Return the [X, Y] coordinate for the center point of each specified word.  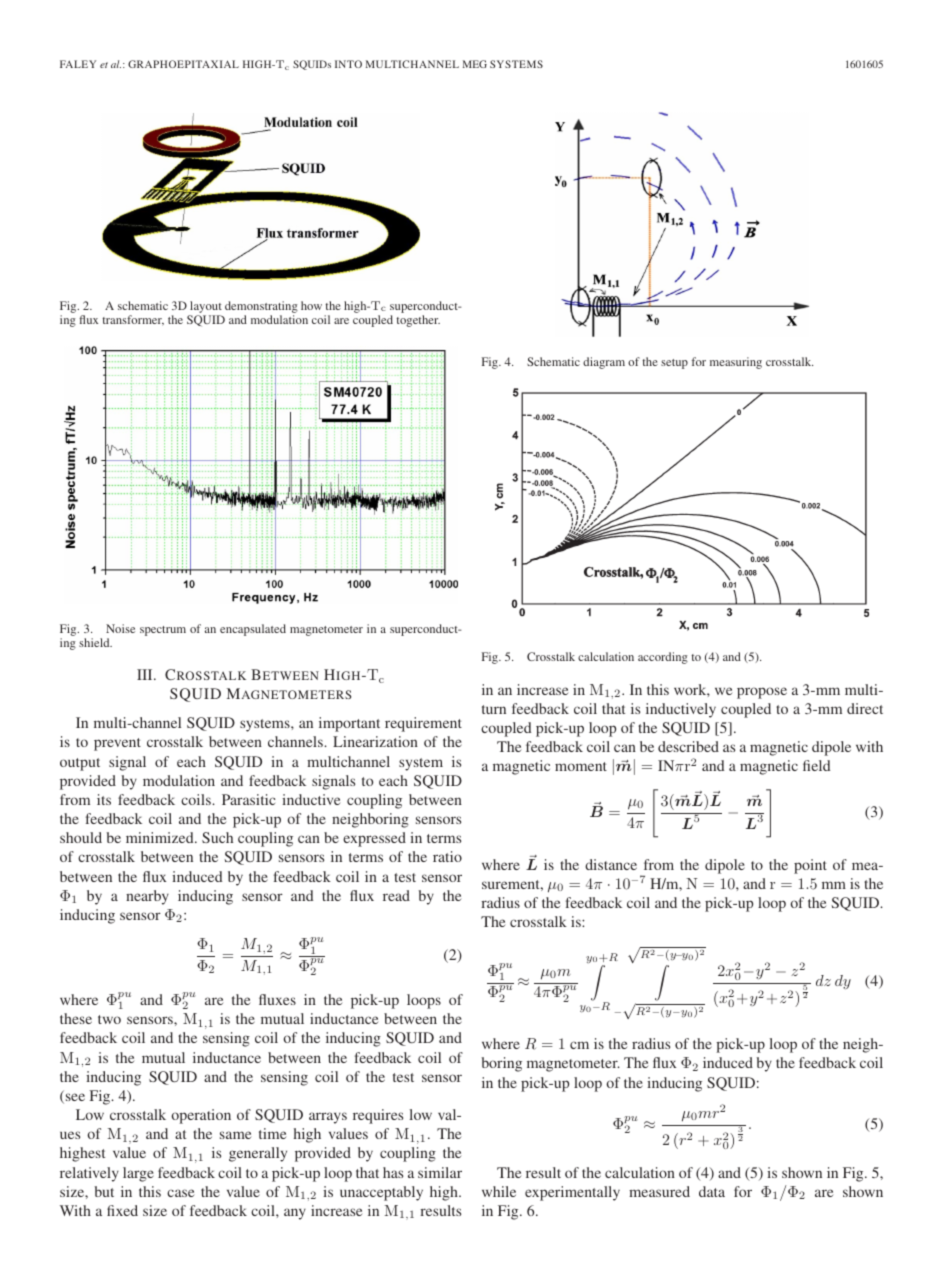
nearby [147, 897]
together [418, 321]
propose [762, 693]
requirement [423, 724]
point [810, 866]
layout [205, 308]
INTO [348, 64]
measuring [736, 363]
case [180, 1193]
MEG [475, 64]
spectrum [163, 631]
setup [674, 364]
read [396, 895]
